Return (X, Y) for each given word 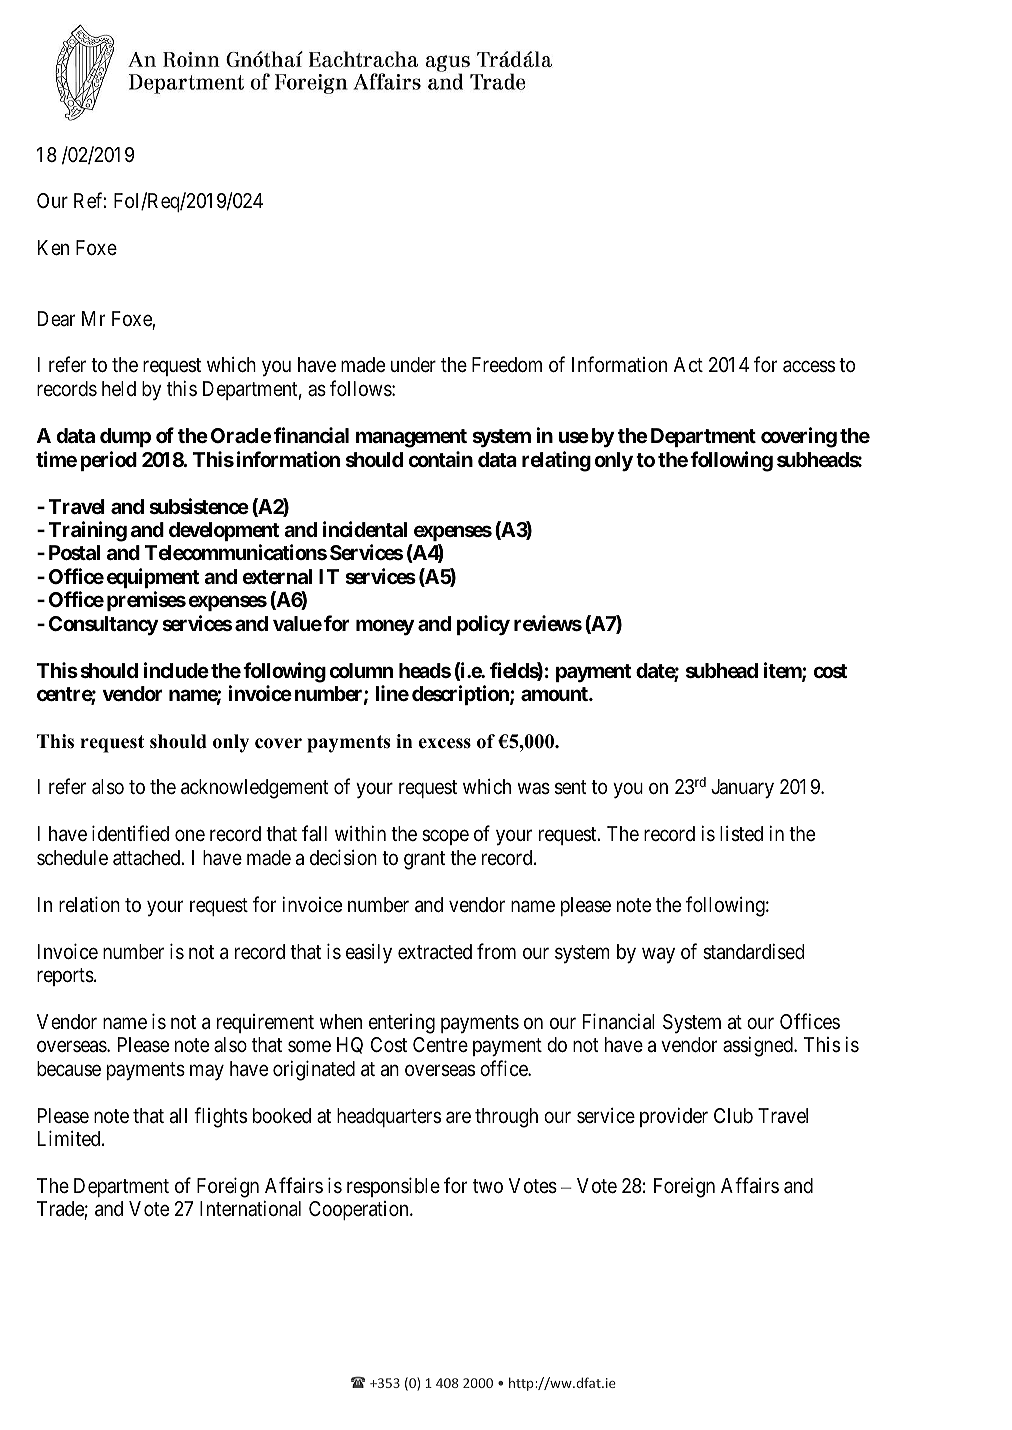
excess (444, 743)
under (413, 364)
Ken (53, 247)
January (742, 789)
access (809, 367)
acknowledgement (255, 789)
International (250, 1209)
